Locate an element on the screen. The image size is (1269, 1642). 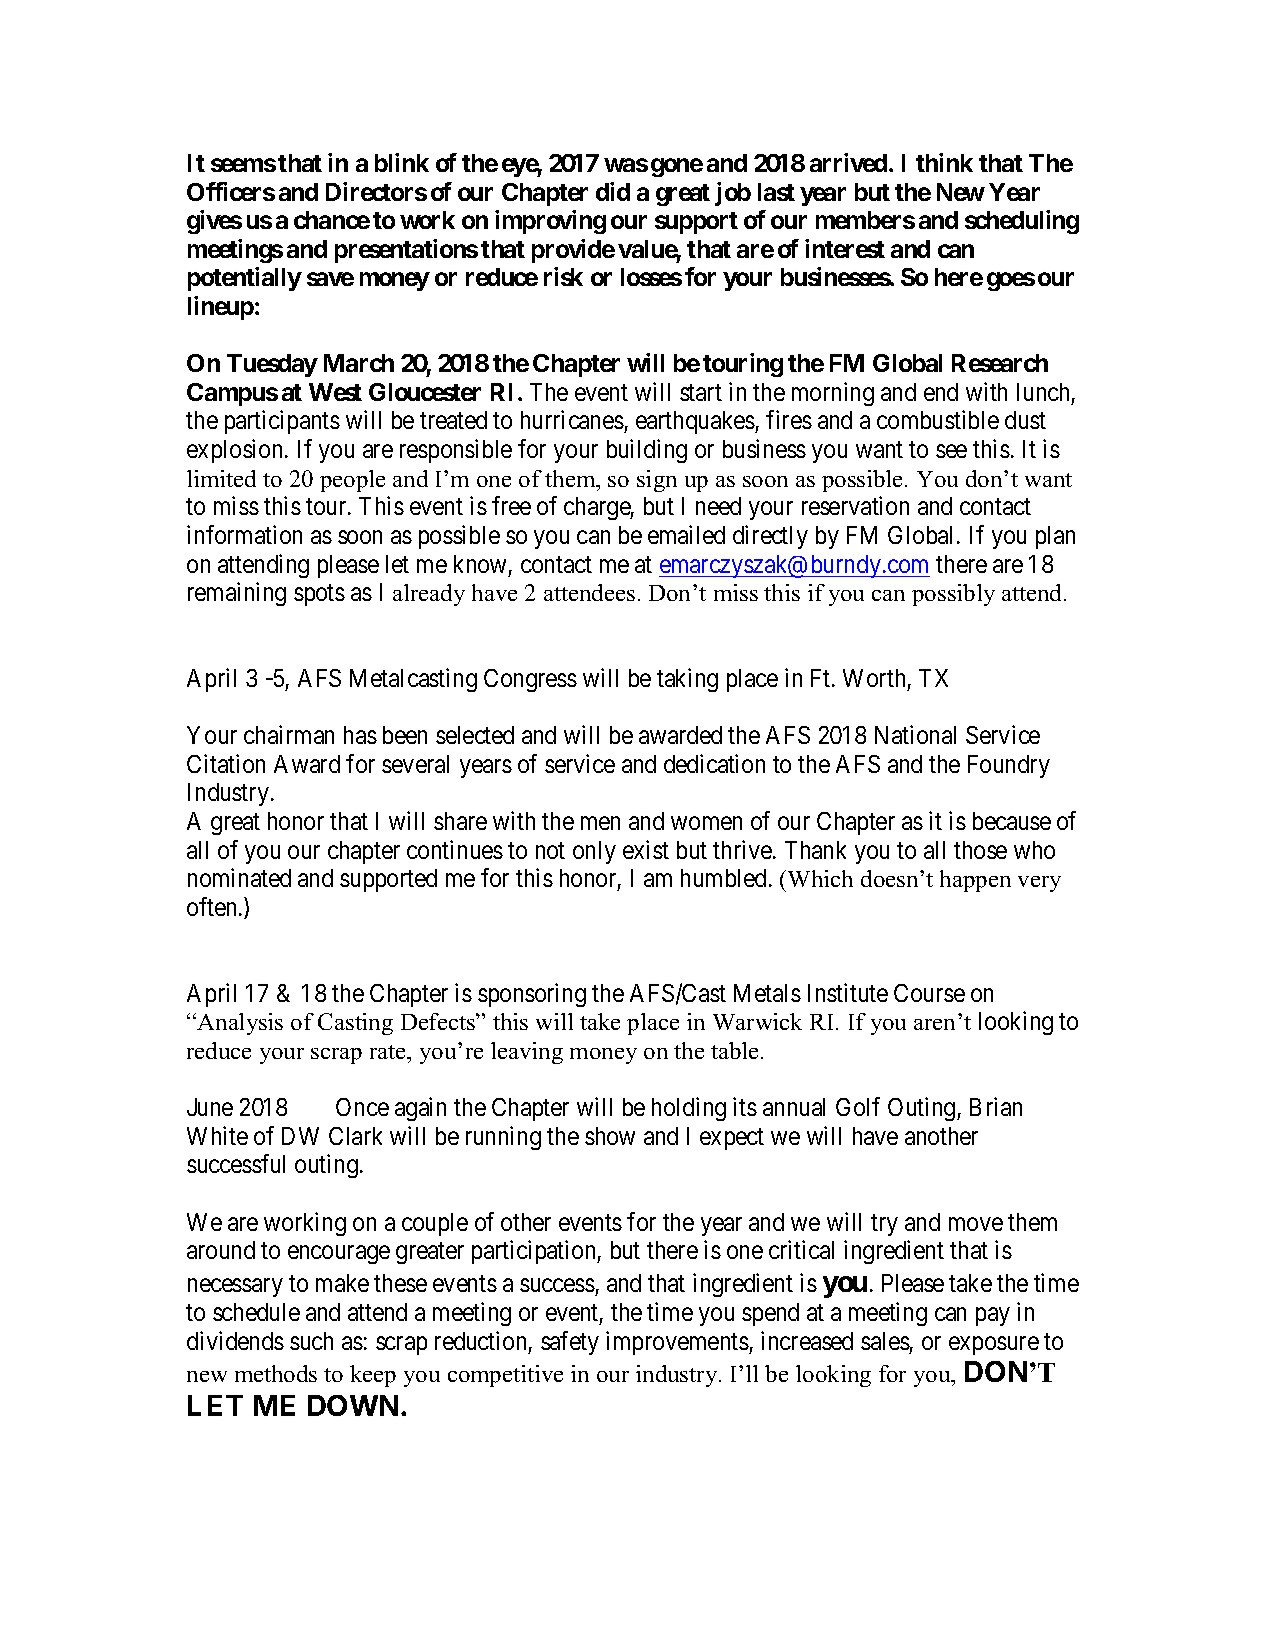
sponsoring is located at coordinates (532, 995).
